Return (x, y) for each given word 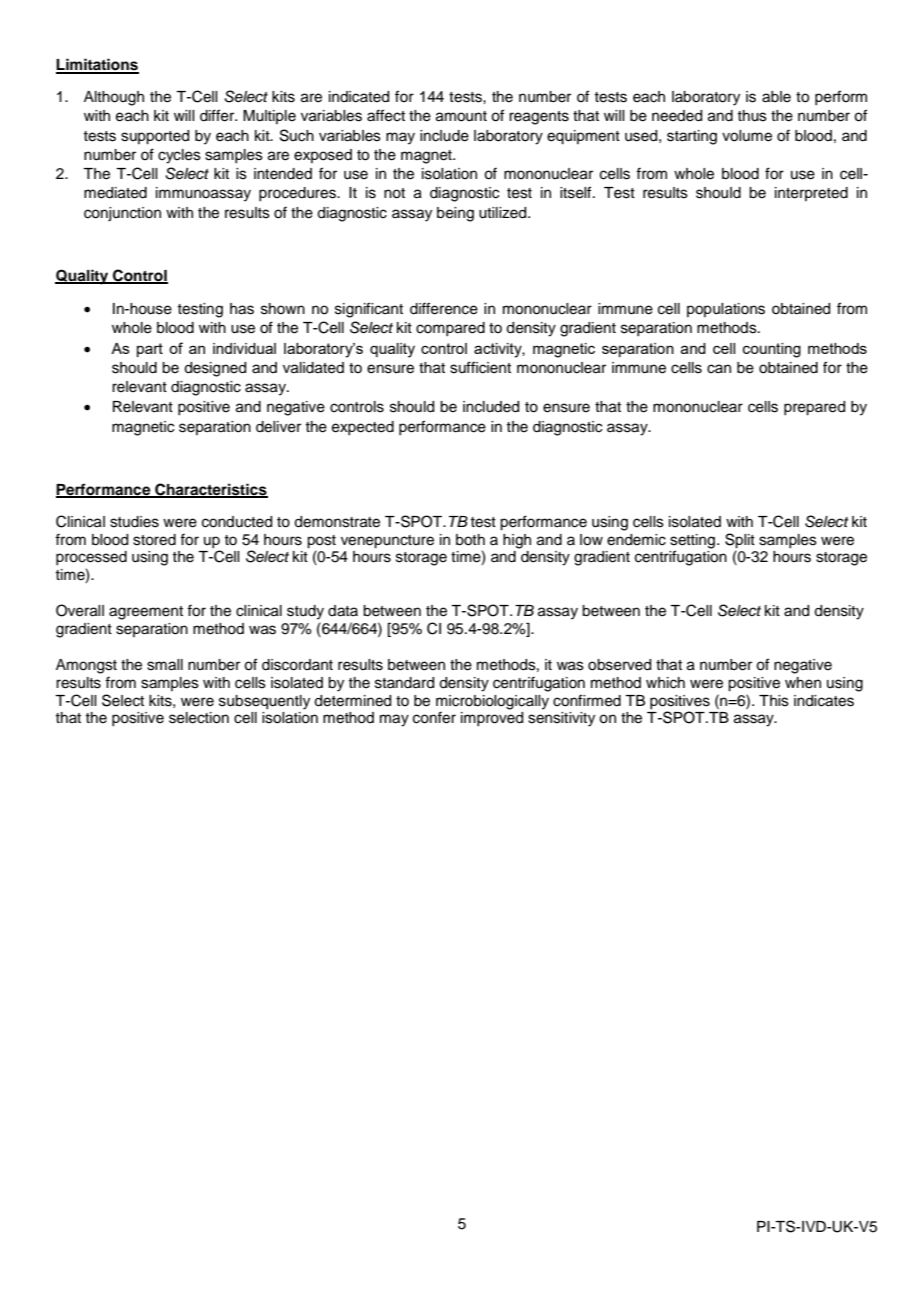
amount (461, 116)
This (774, 701)
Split (740, 541)
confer (434, 717)
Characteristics (210, 490)
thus (752, 116)
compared (450, 329)
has (242, 309)
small (165, 665)
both (470, 540)
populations (726, 310)
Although (114, 98)
